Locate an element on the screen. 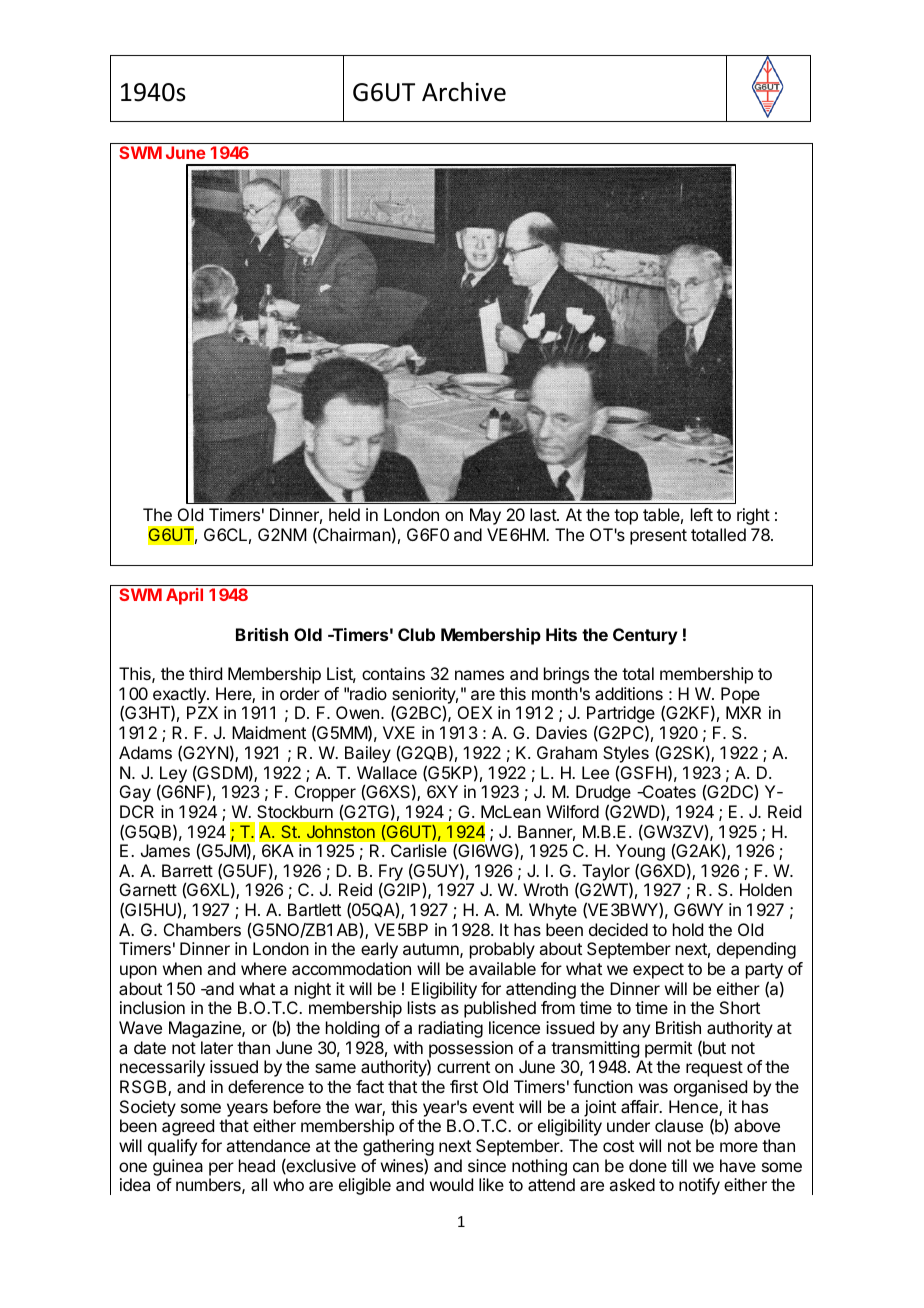 The width and height of the screenshot is (924, 1308). would is located at coordinates (451, 1184).
